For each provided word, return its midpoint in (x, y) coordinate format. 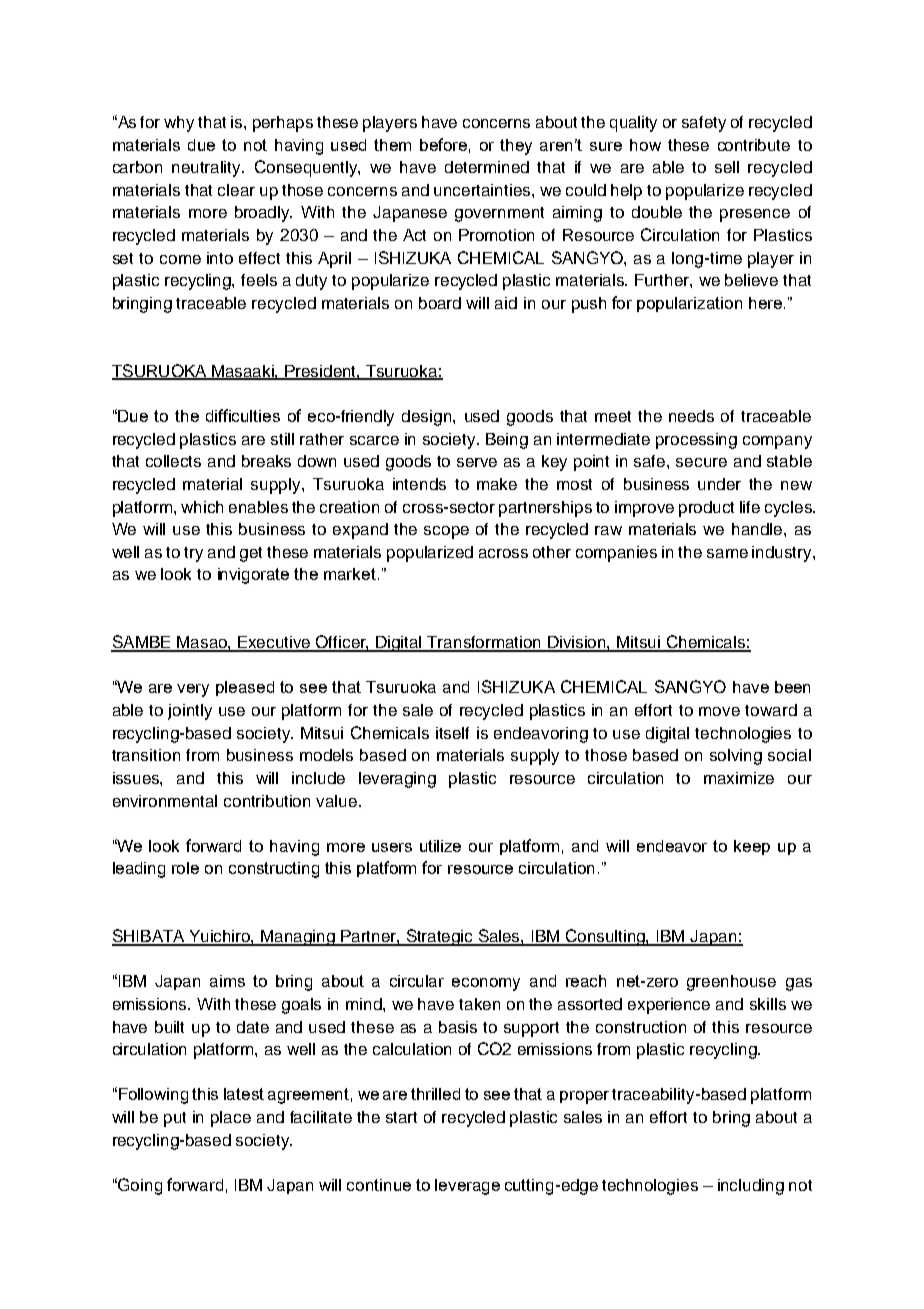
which (202, 507)
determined (487, 167)
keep (752, 847)
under (719, 484)
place (231, 1119)
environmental (165, 801)
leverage (467, 1187)
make (497, 484)
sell (727, 167)
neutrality (208, 169)
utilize (440, 846)
